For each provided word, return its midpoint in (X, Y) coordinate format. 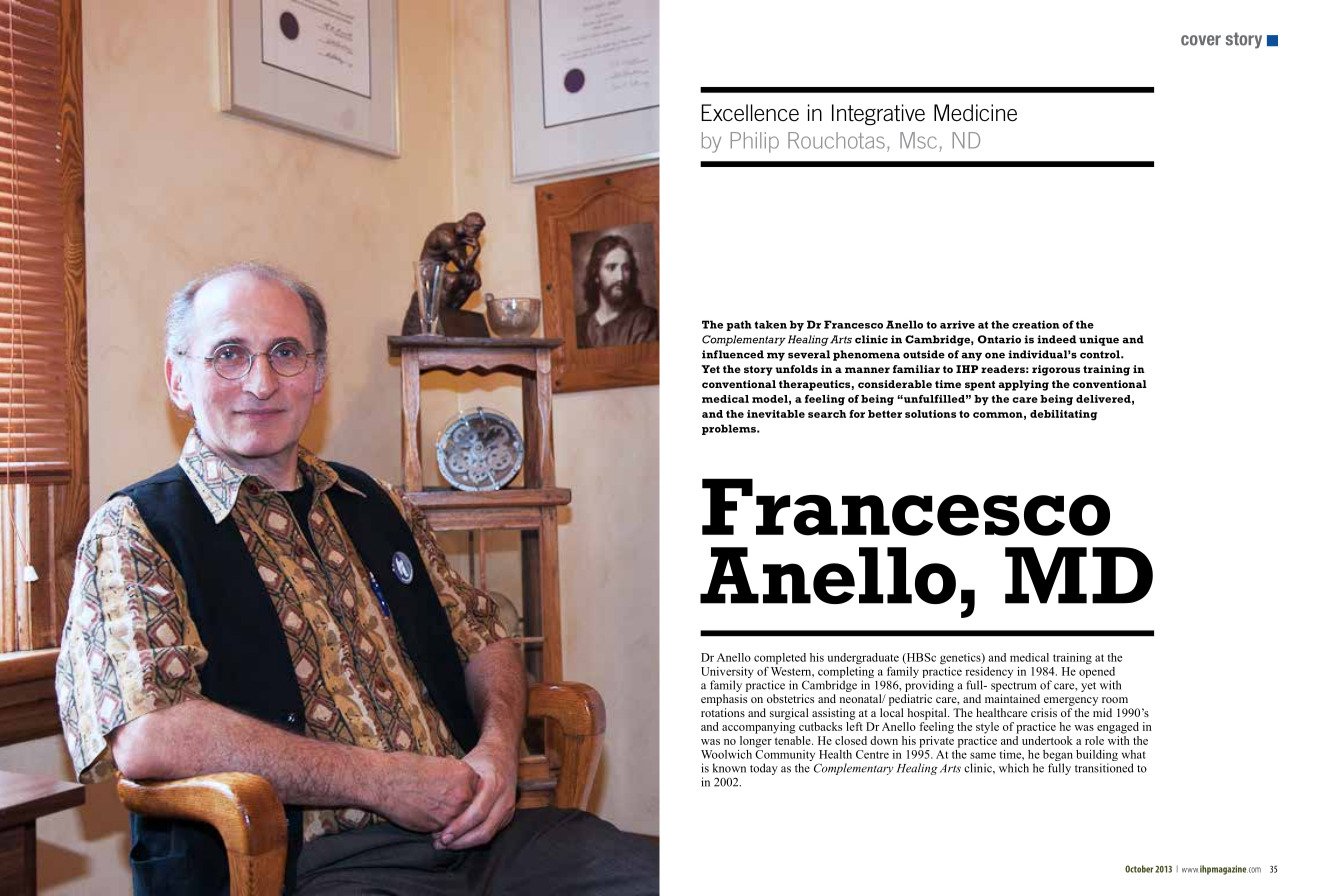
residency (989, 674)
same (983, 755)
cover (1201, 40)
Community (785, 755)
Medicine (975, 113)
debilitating (1063, 415)
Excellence (750, 113)
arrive (957, 324)
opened (1098, 674)
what (1134, 754)
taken (770, 324)
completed (780, 658)
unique (1099, 340)
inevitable (776, 414)
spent (980, 386)
